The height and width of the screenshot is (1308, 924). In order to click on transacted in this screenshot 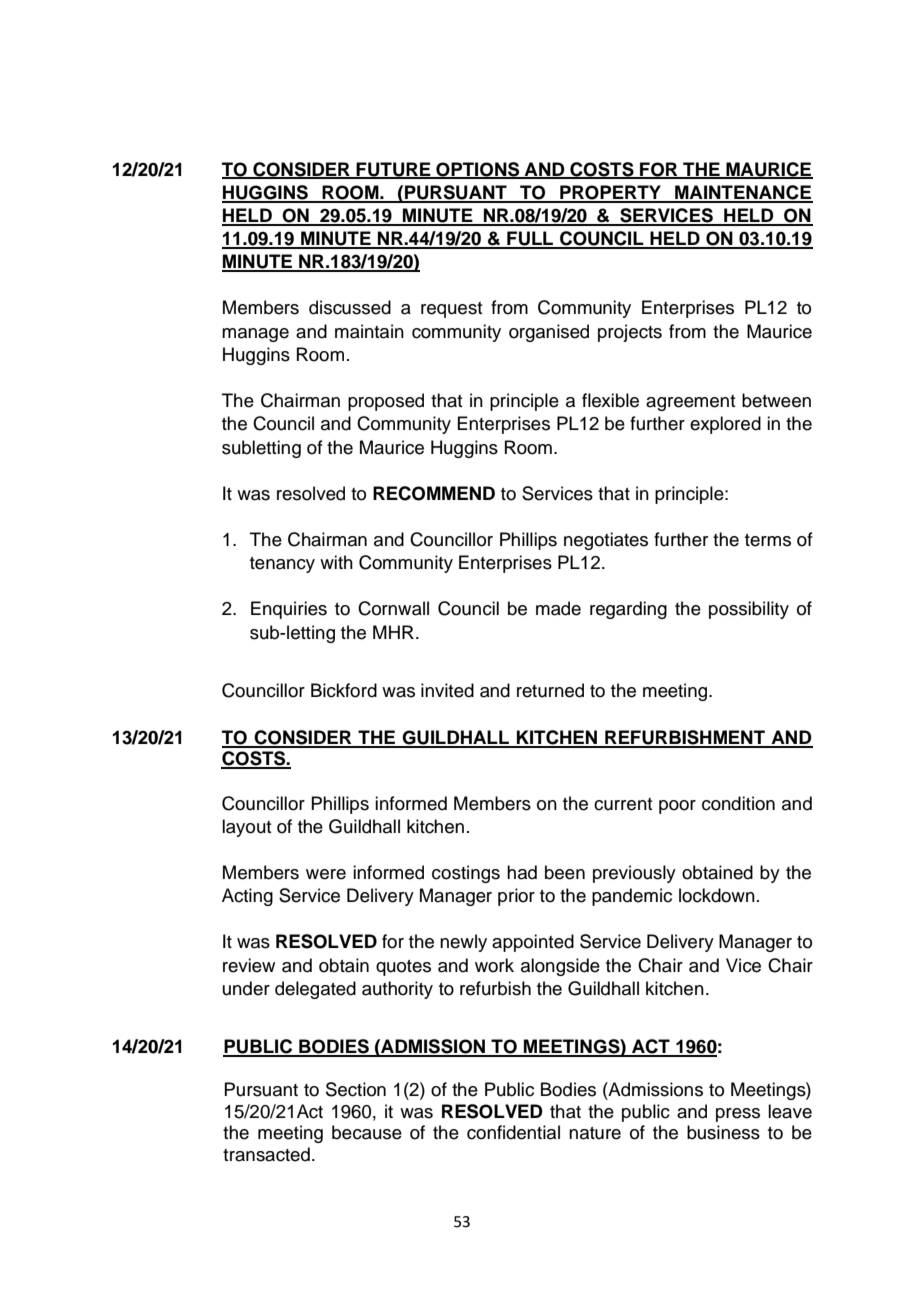, I will do `click(266, 1154)`.
